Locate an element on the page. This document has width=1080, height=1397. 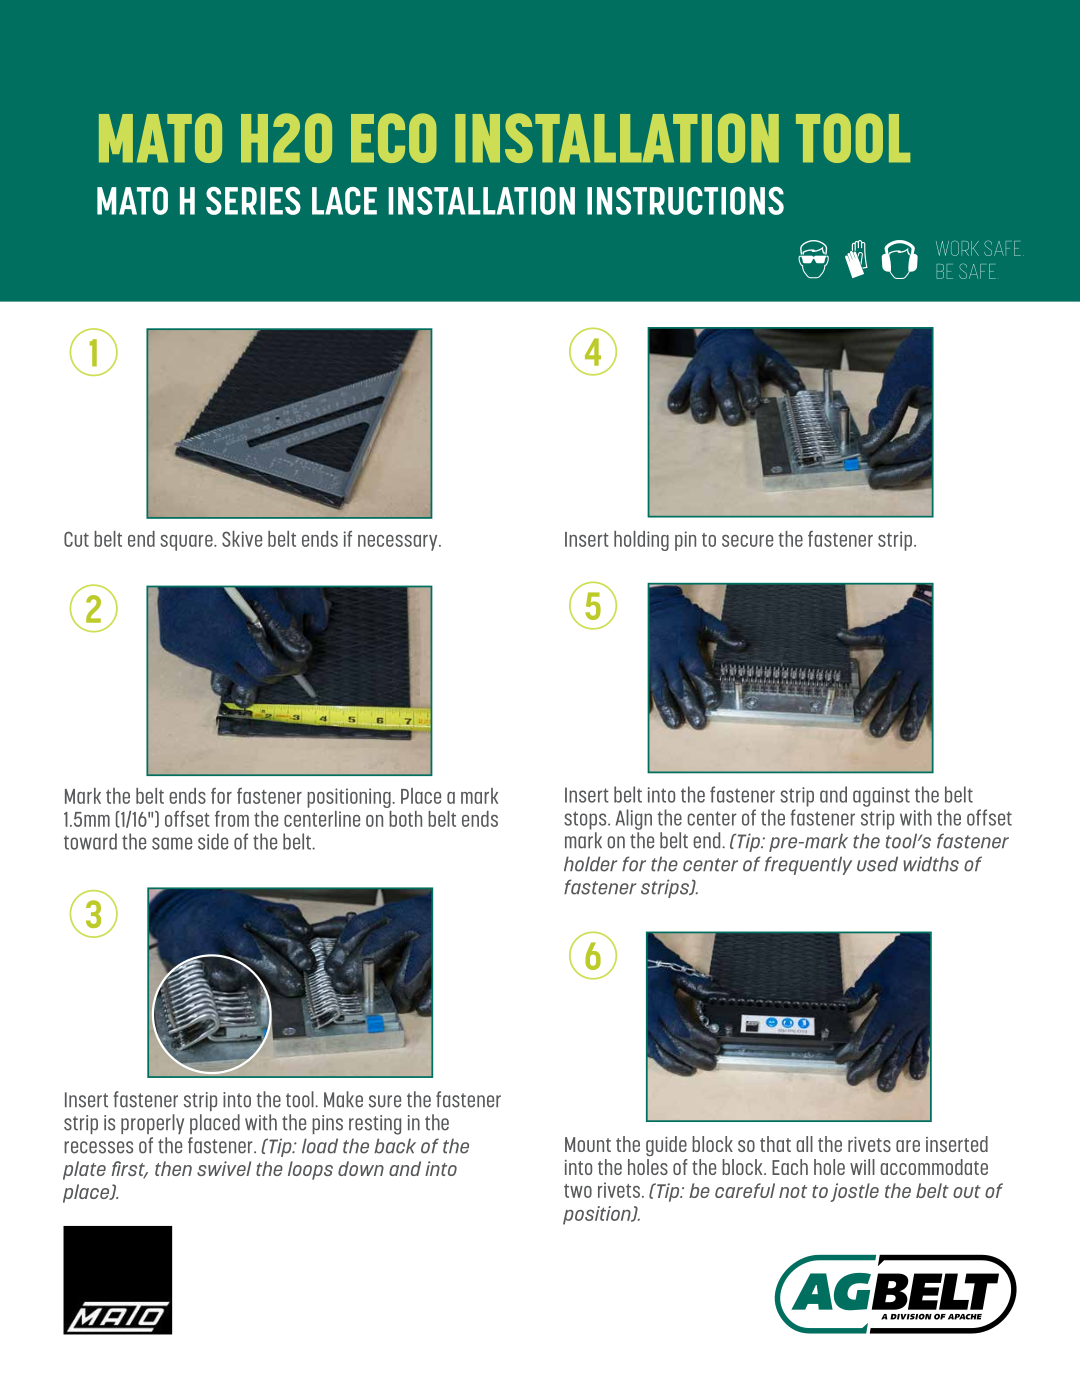
ECO is located at coordinates (394, 138).
